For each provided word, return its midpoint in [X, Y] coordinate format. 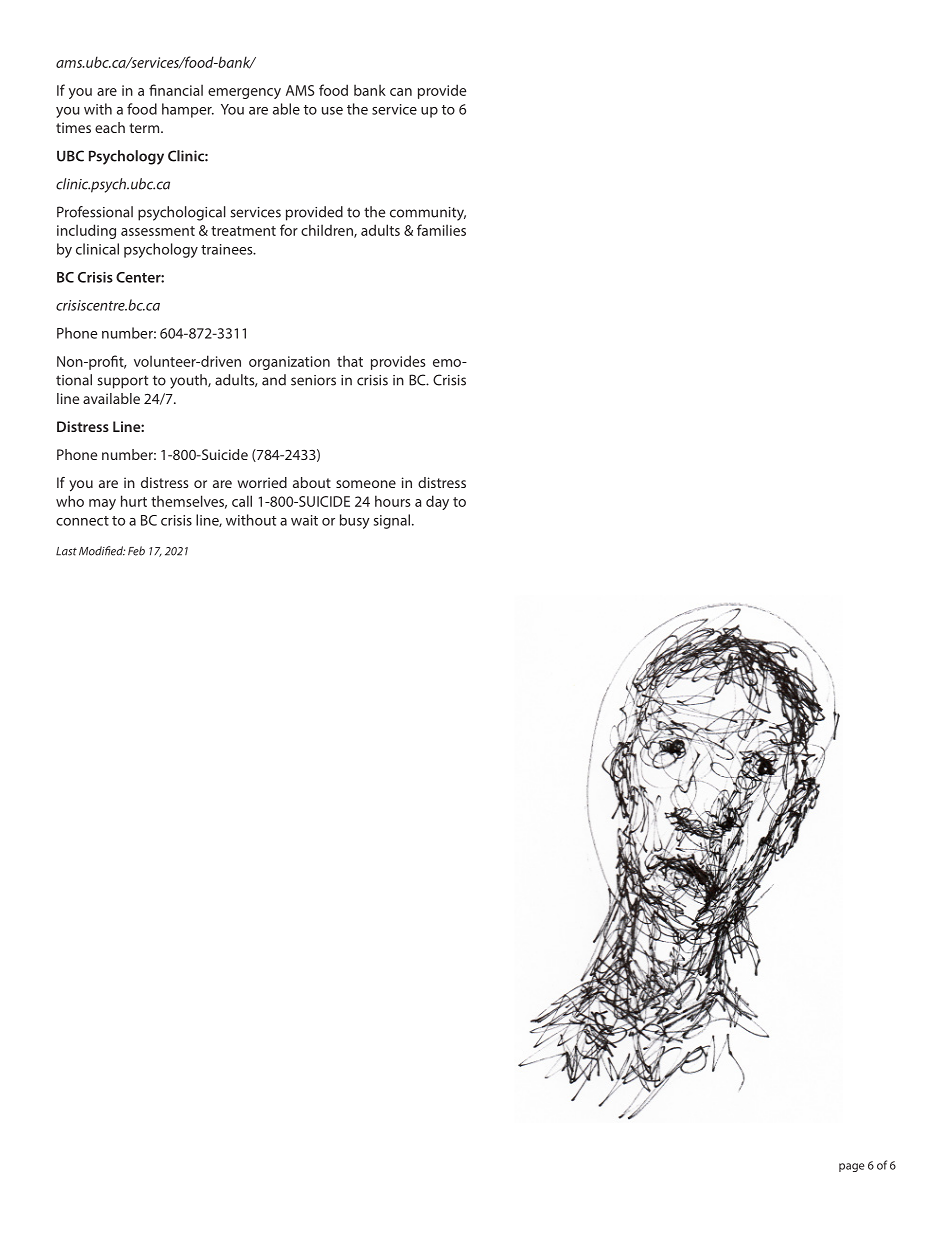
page [851, 1167]
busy [355, 521]
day [437, 502]
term [145, 128]
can [401, 92]
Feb [136, 551]
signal [392, 521]
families [441, 230]
